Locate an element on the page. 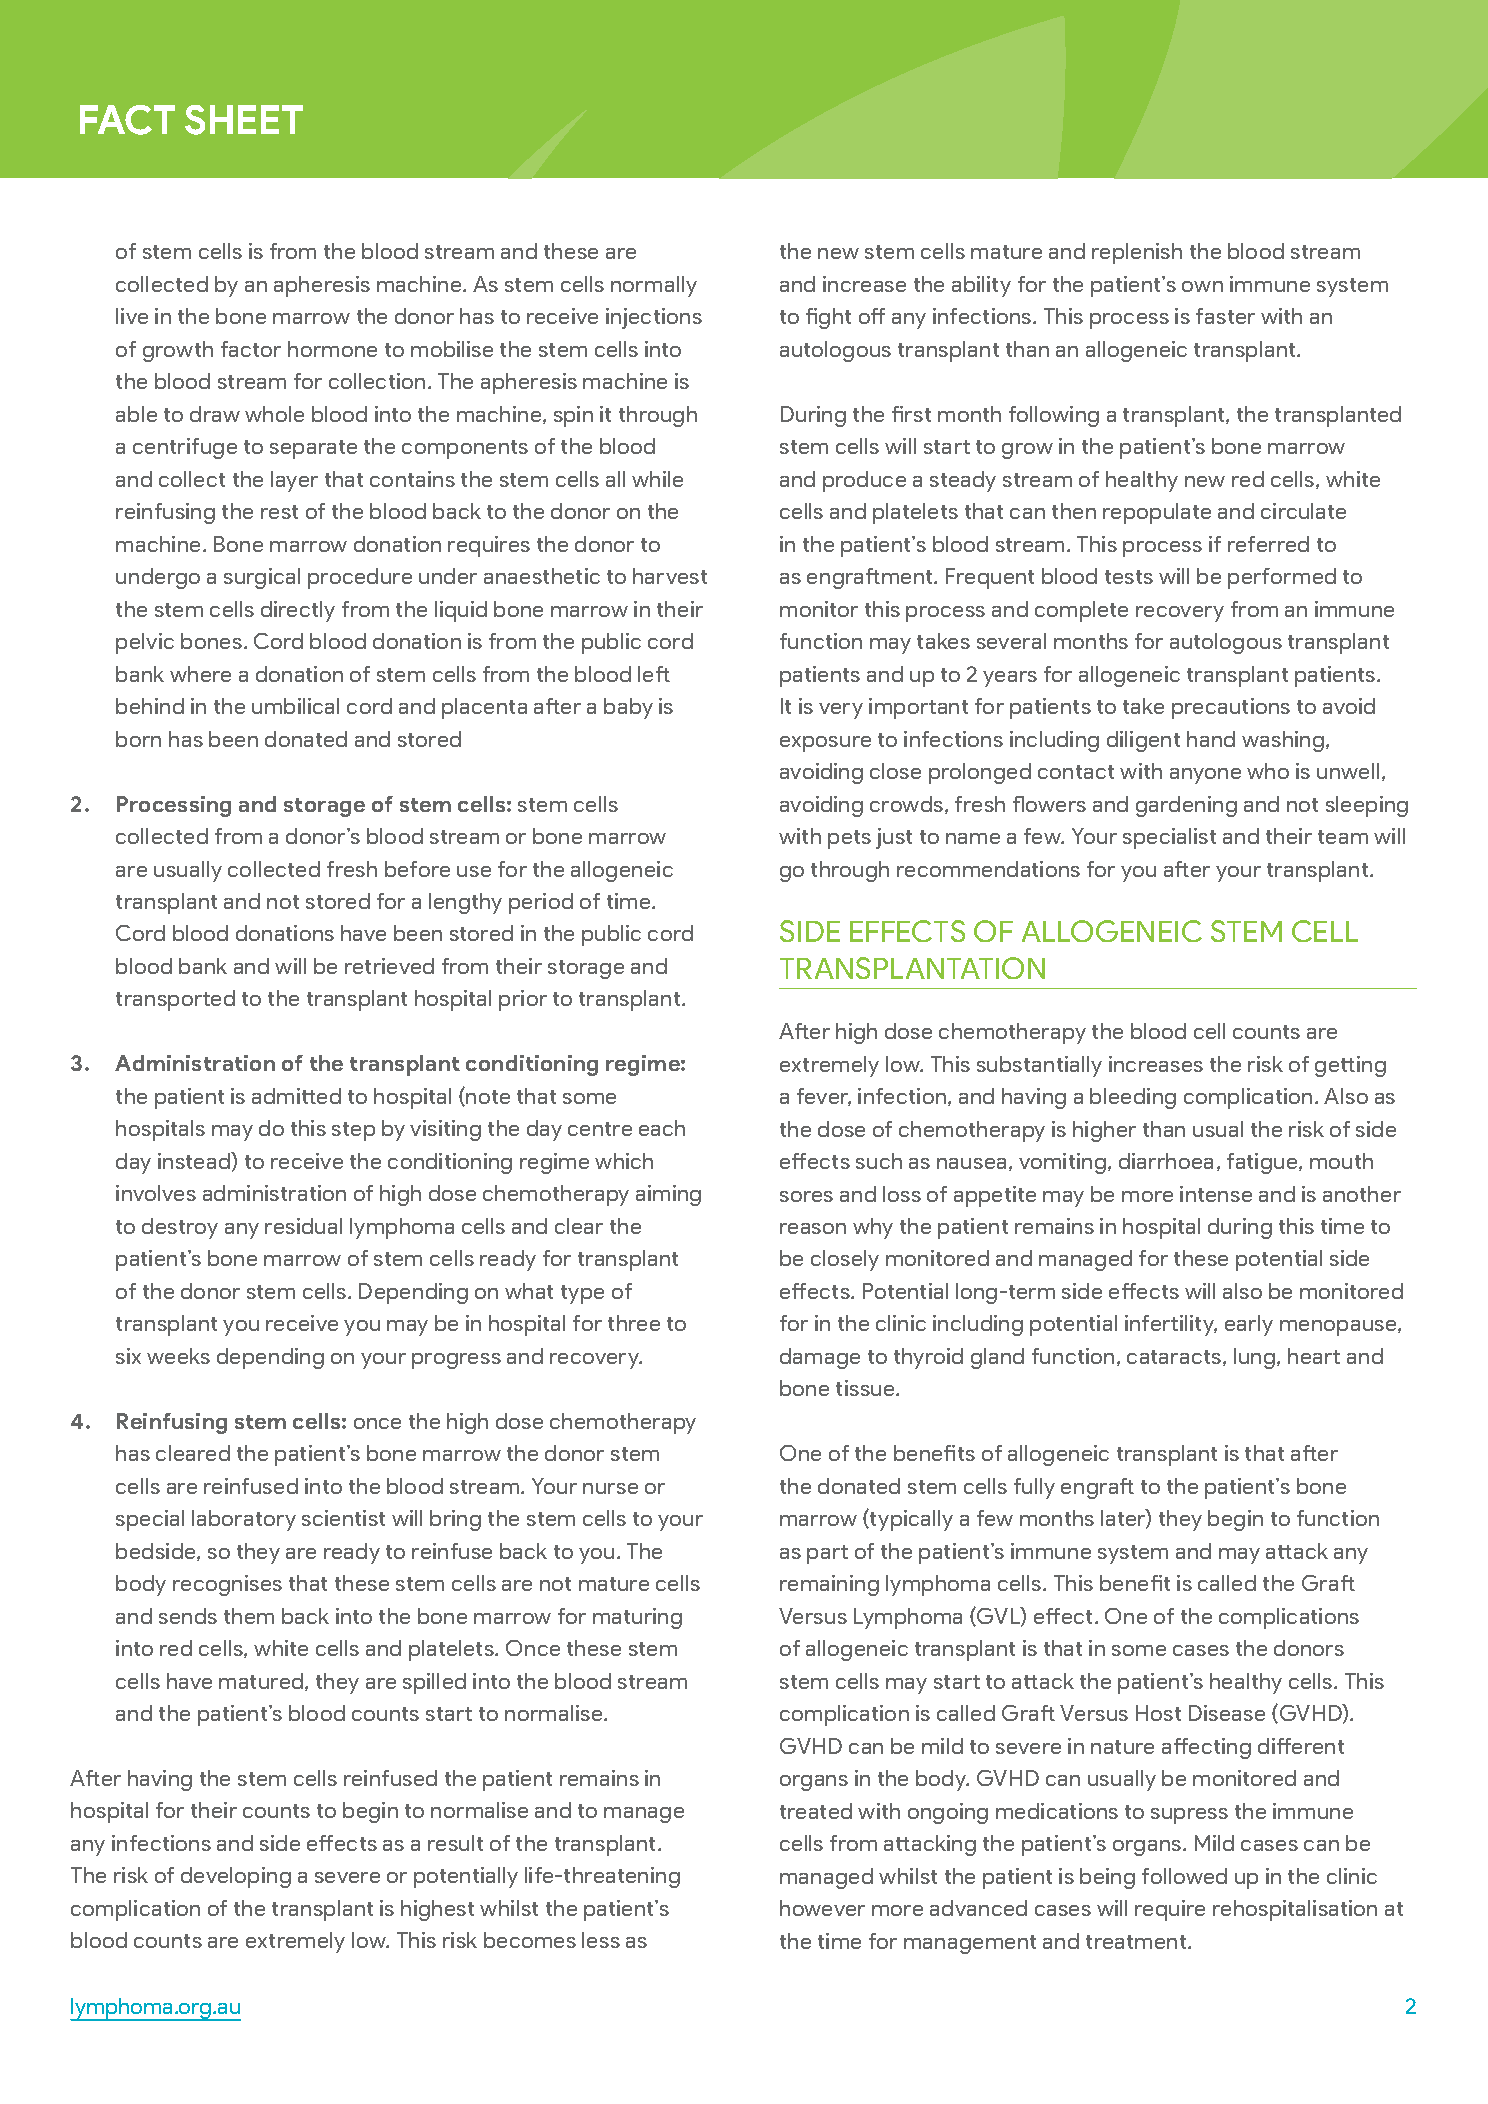 This page has width=1488, height=2104. developing is located at coordinates (236, 1877).
